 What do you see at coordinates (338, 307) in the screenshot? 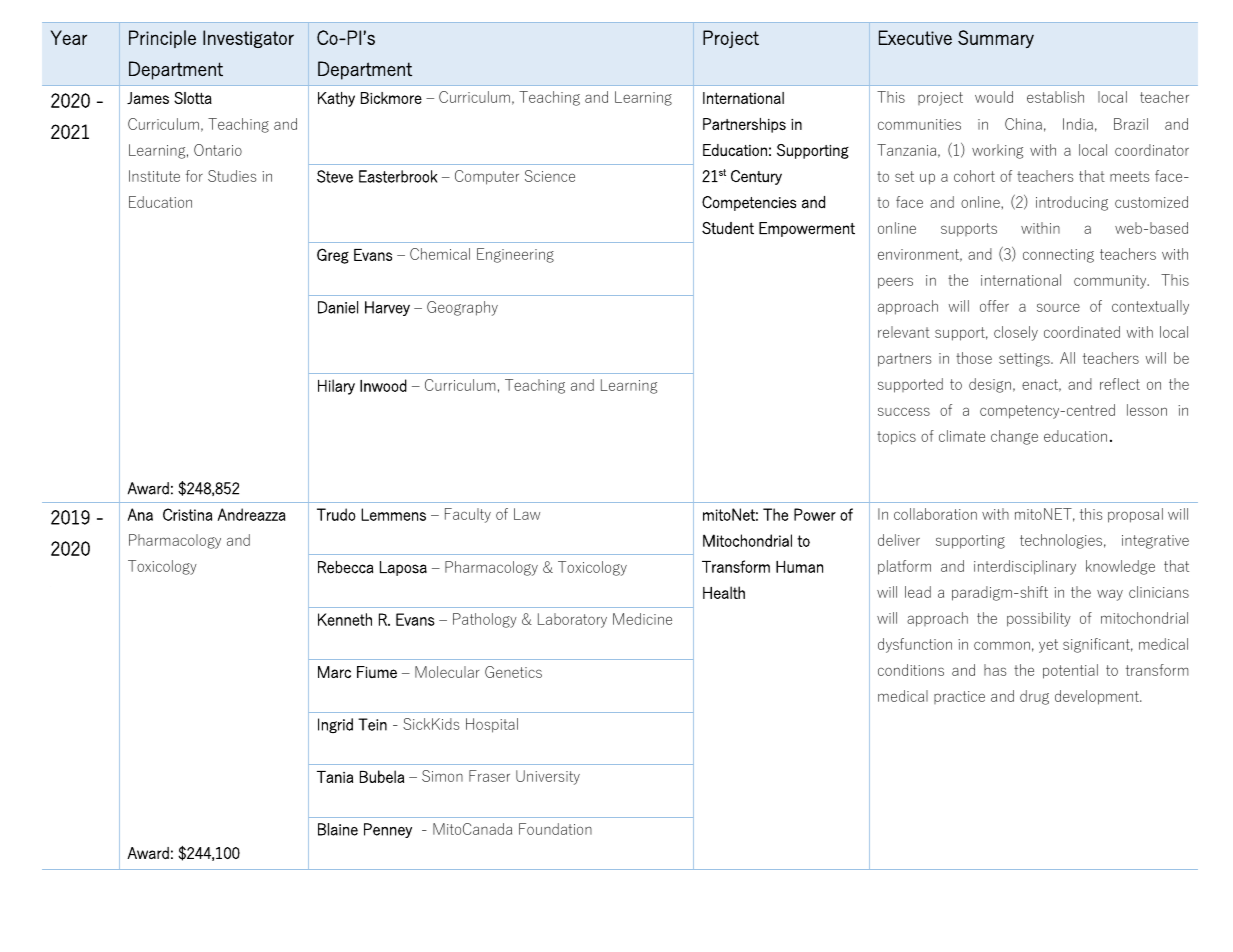
I see `Daniel` at bounding box center [338, 307].
